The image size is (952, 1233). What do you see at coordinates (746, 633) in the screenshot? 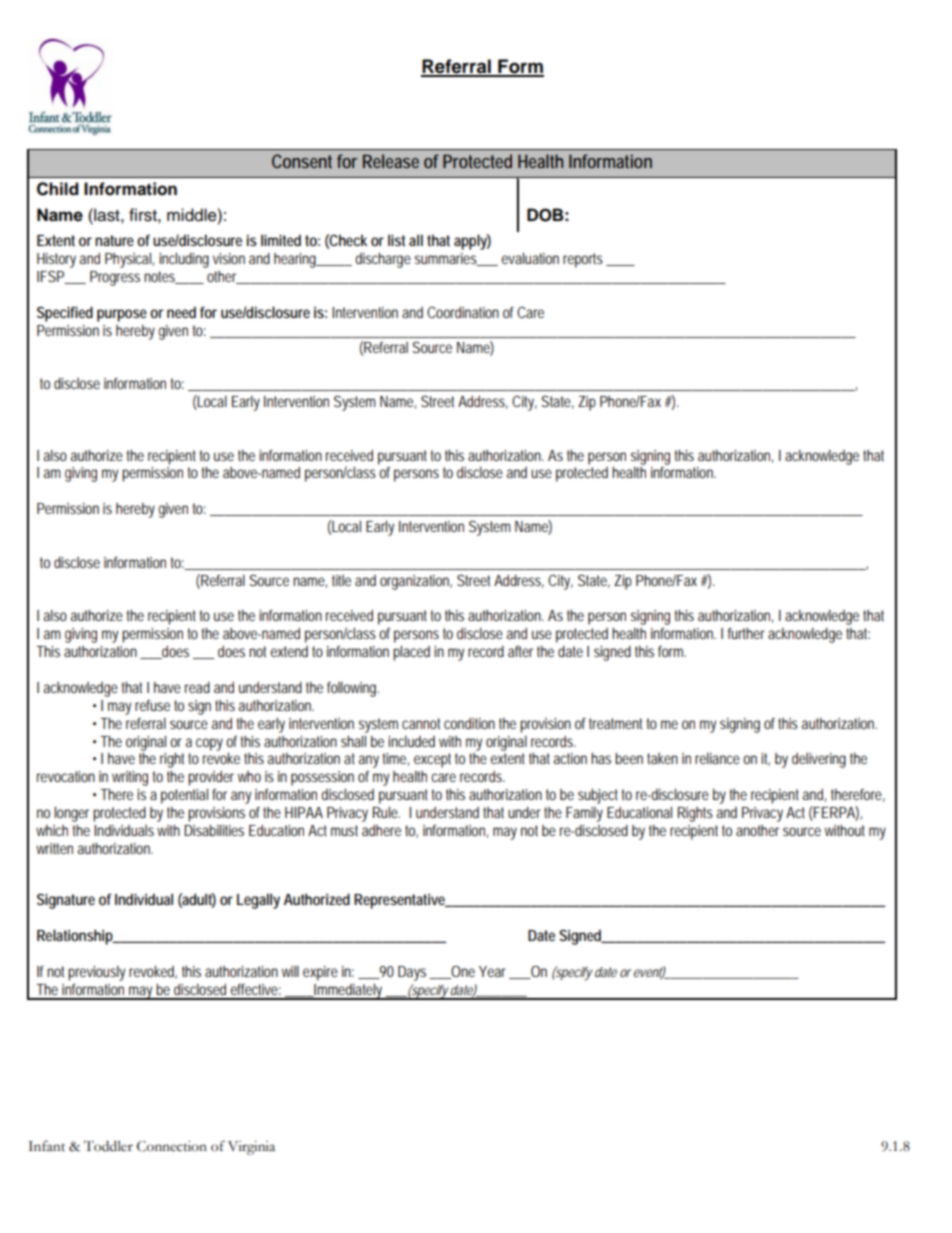
I see `further` at bounding box center [746, 633].
